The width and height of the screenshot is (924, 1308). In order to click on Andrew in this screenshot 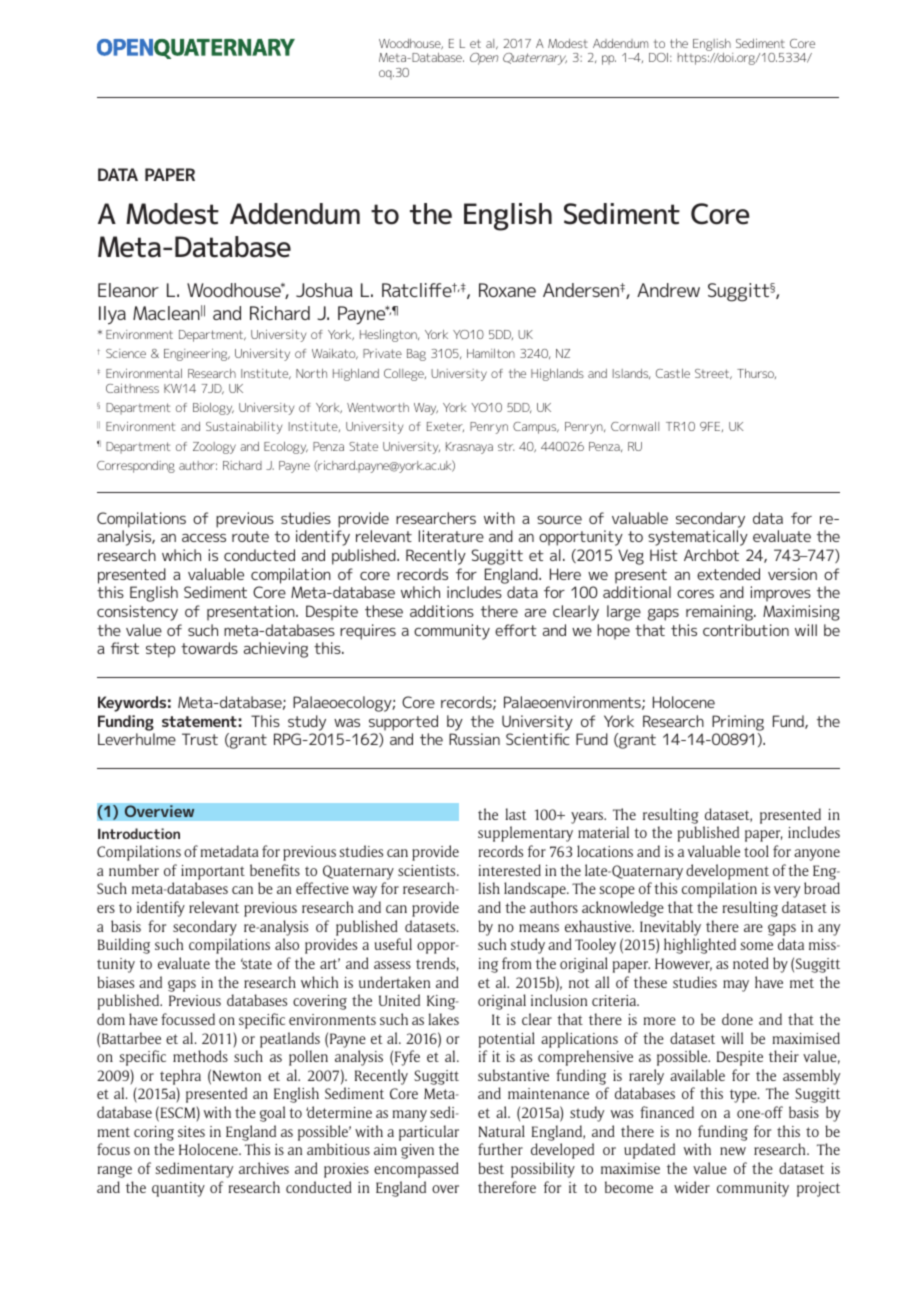, I will do `click(668, 290)`.
